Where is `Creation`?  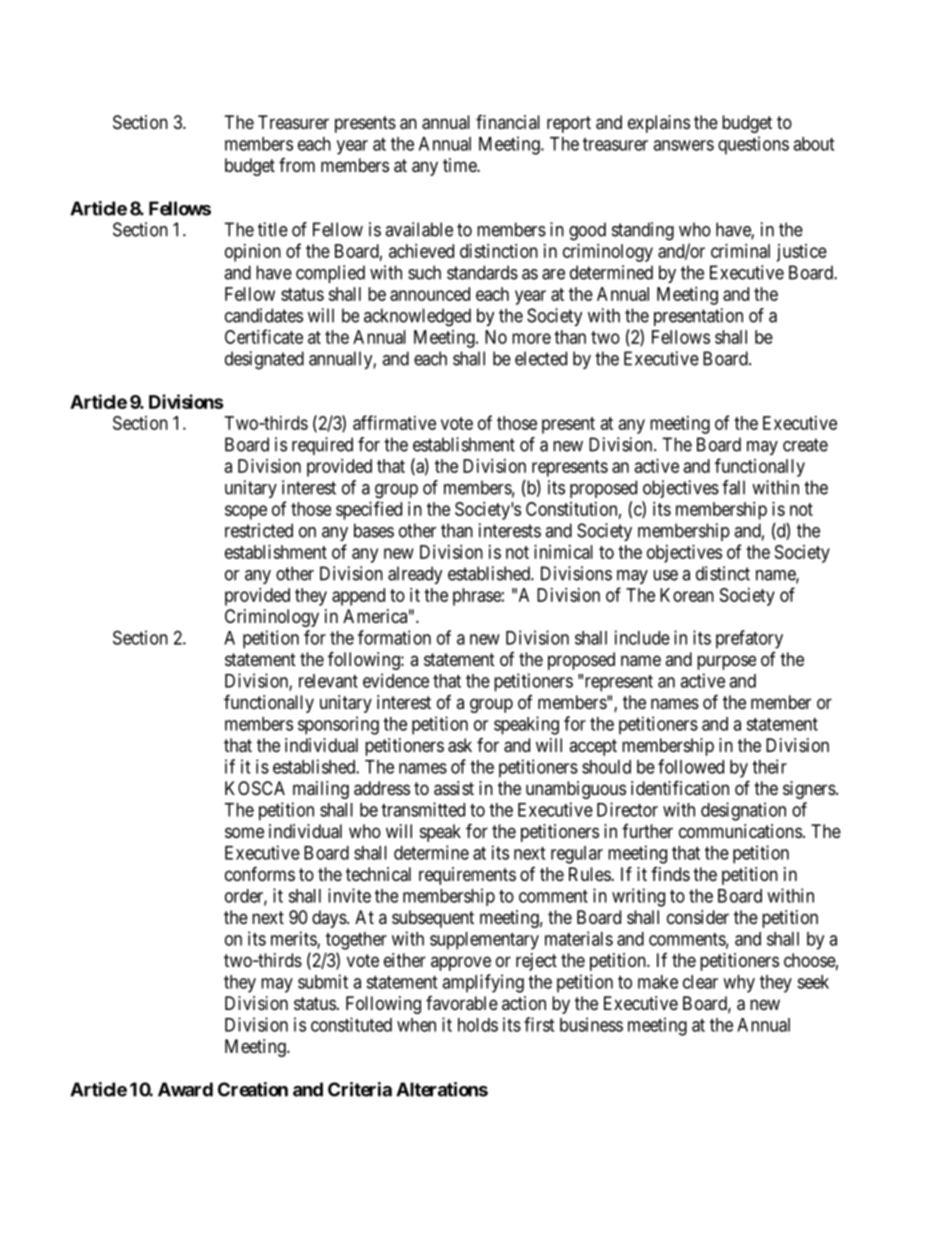 Creation is located at coordinates (253, 1089).
